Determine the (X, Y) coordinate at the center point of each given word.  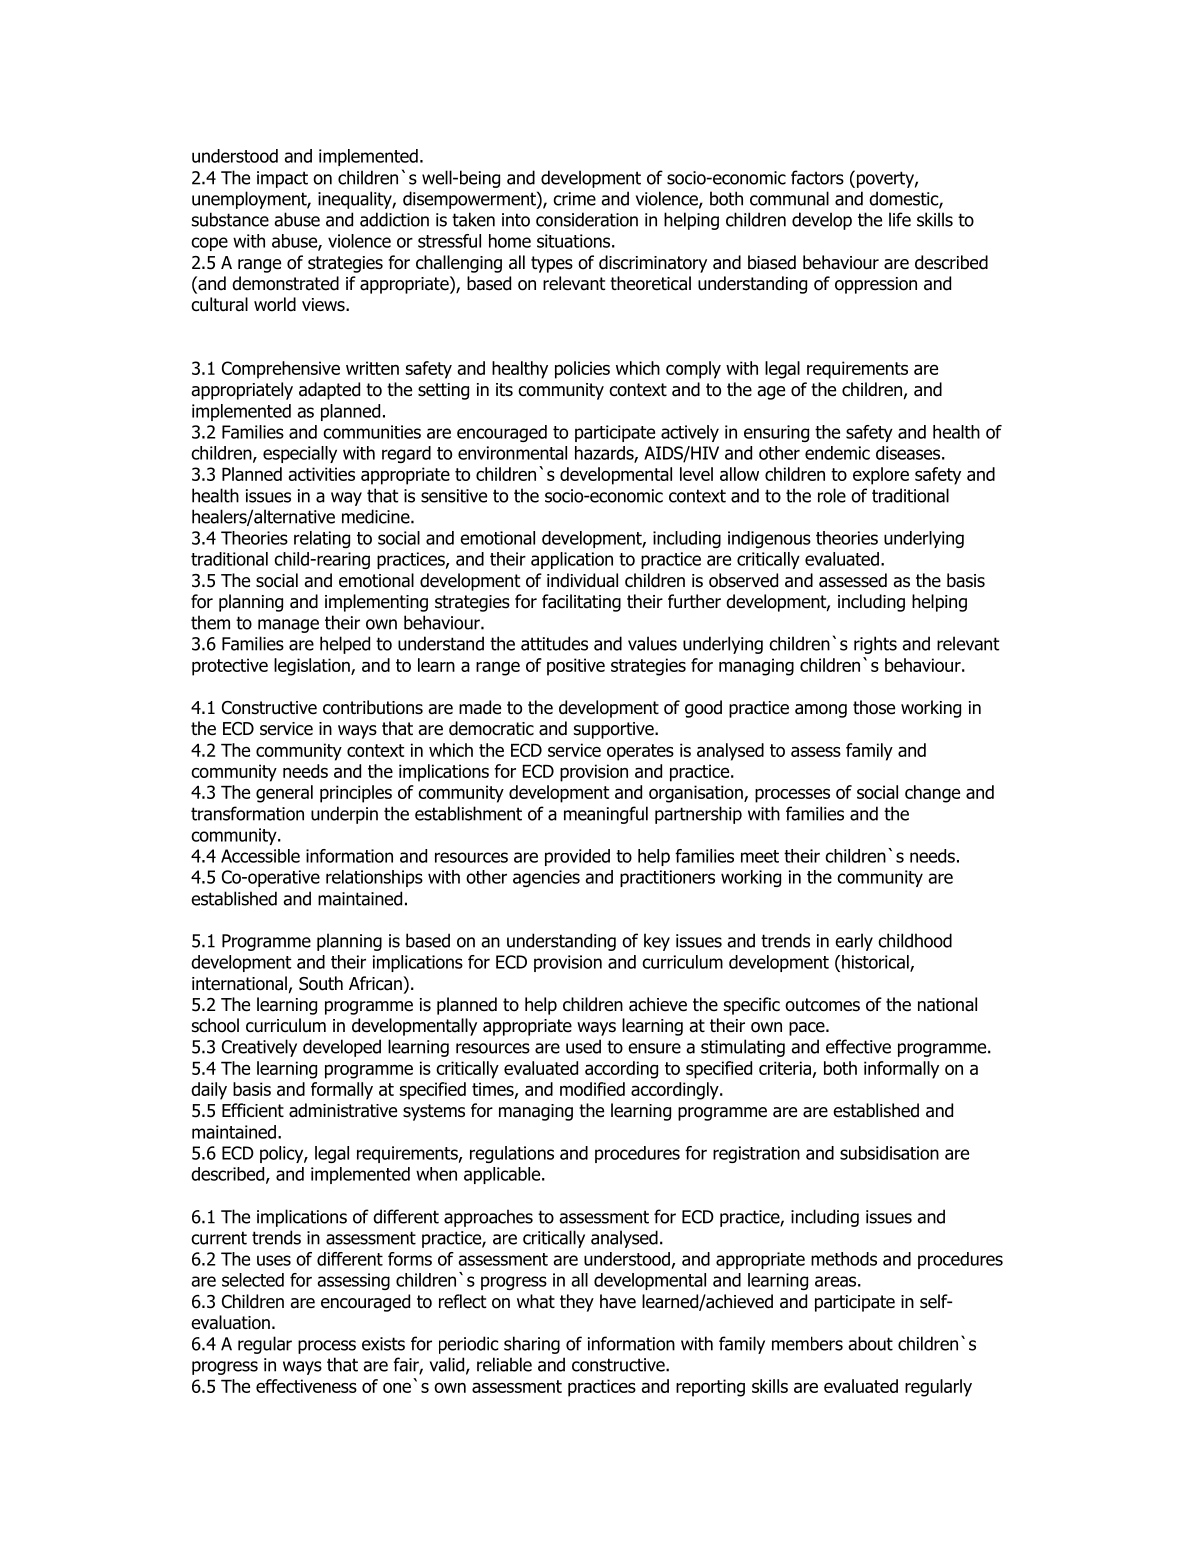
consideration (587, 219)
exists (383, 1344)
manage (288, 626)
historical (876, 963)
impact (282, 179)
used (583, 1046)
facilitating (581, 603)
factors (817, 177)
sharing (532, 1345)
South (321, 983)
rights (875, 645)
